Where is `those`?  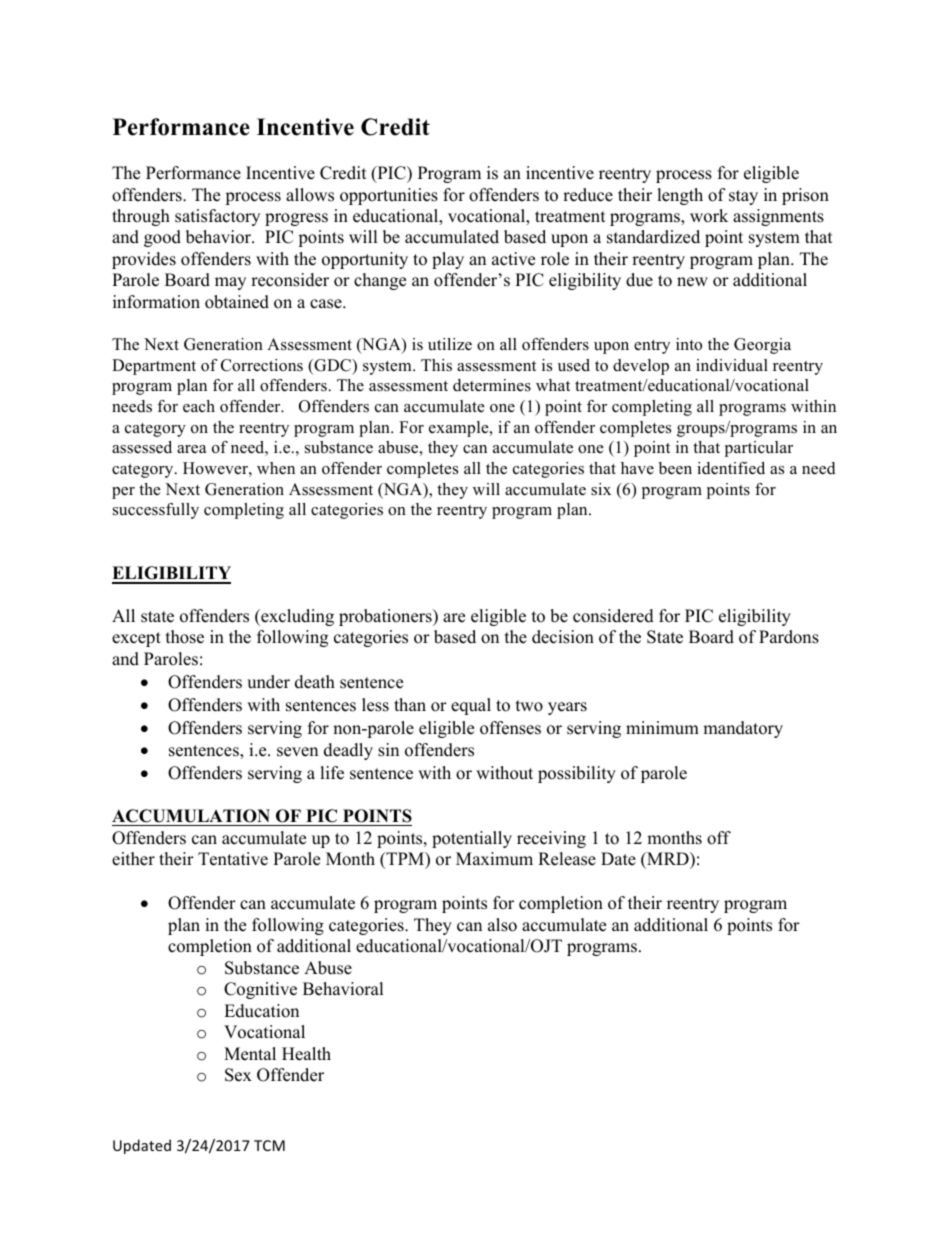
those is located at coordinates (185, 637).
